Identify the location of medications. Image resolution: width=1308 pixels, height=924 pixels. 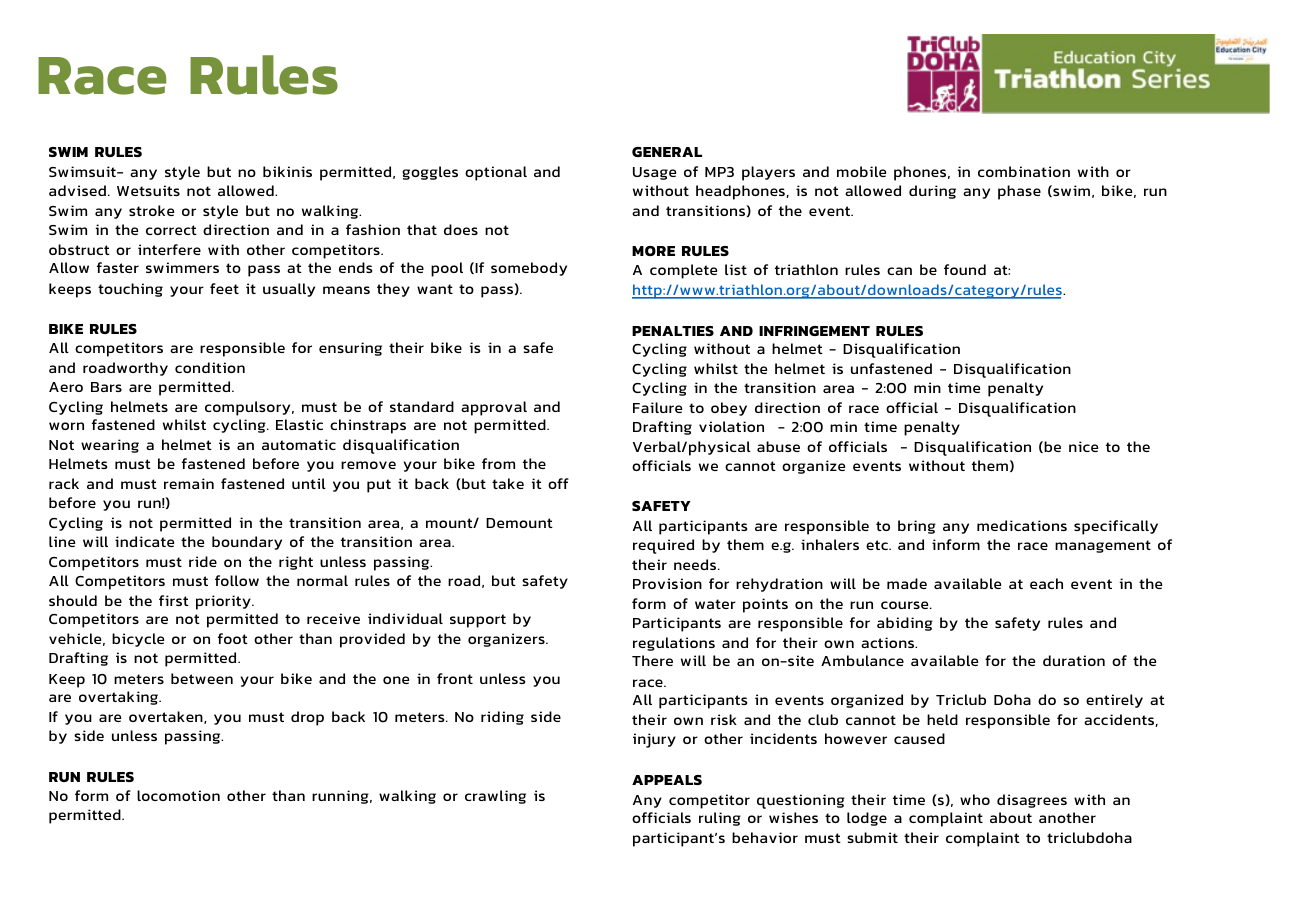
(1022, 525).
